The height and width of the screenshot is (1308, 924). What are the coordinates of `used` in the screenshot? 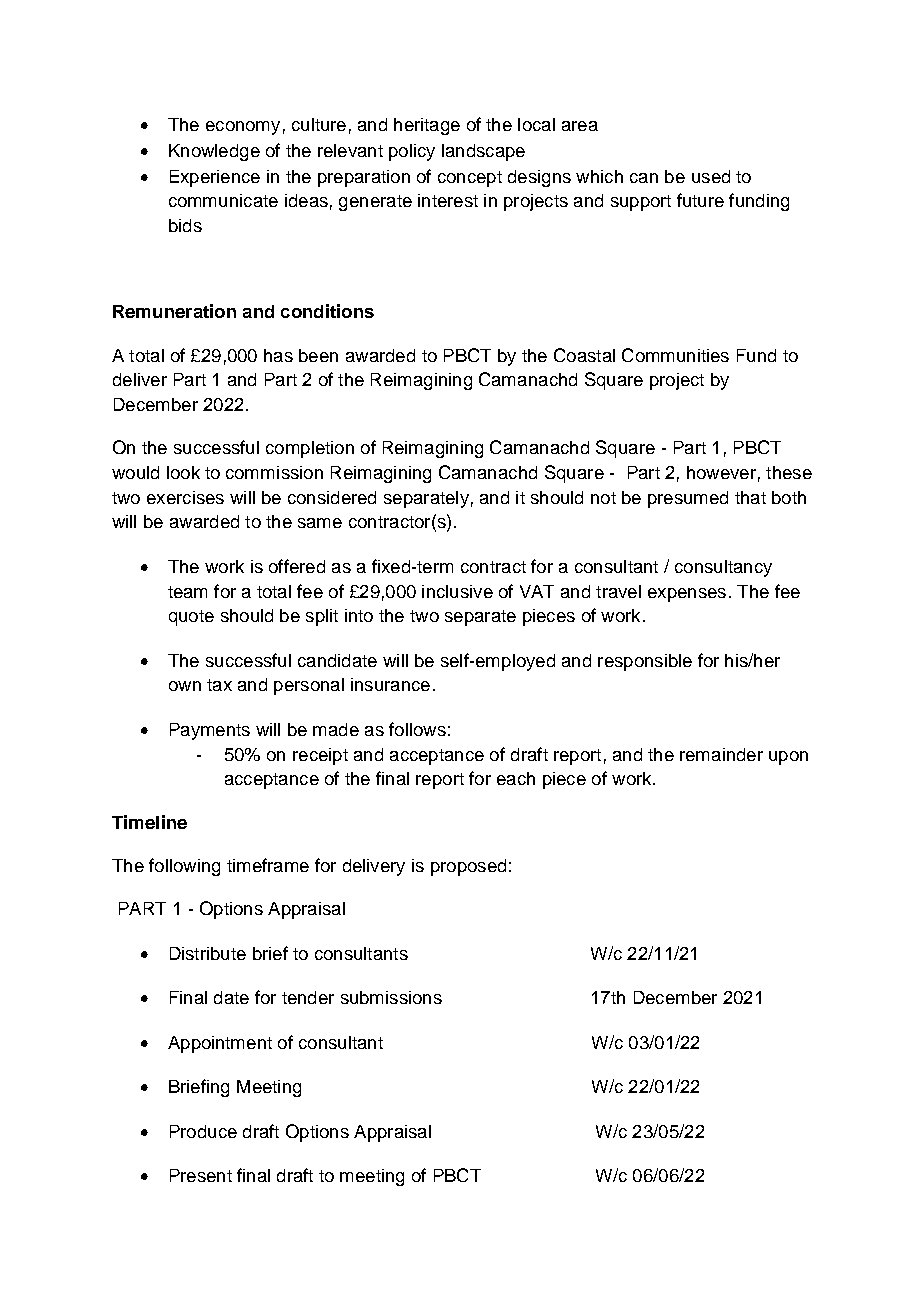 It's located at (711, 176).
